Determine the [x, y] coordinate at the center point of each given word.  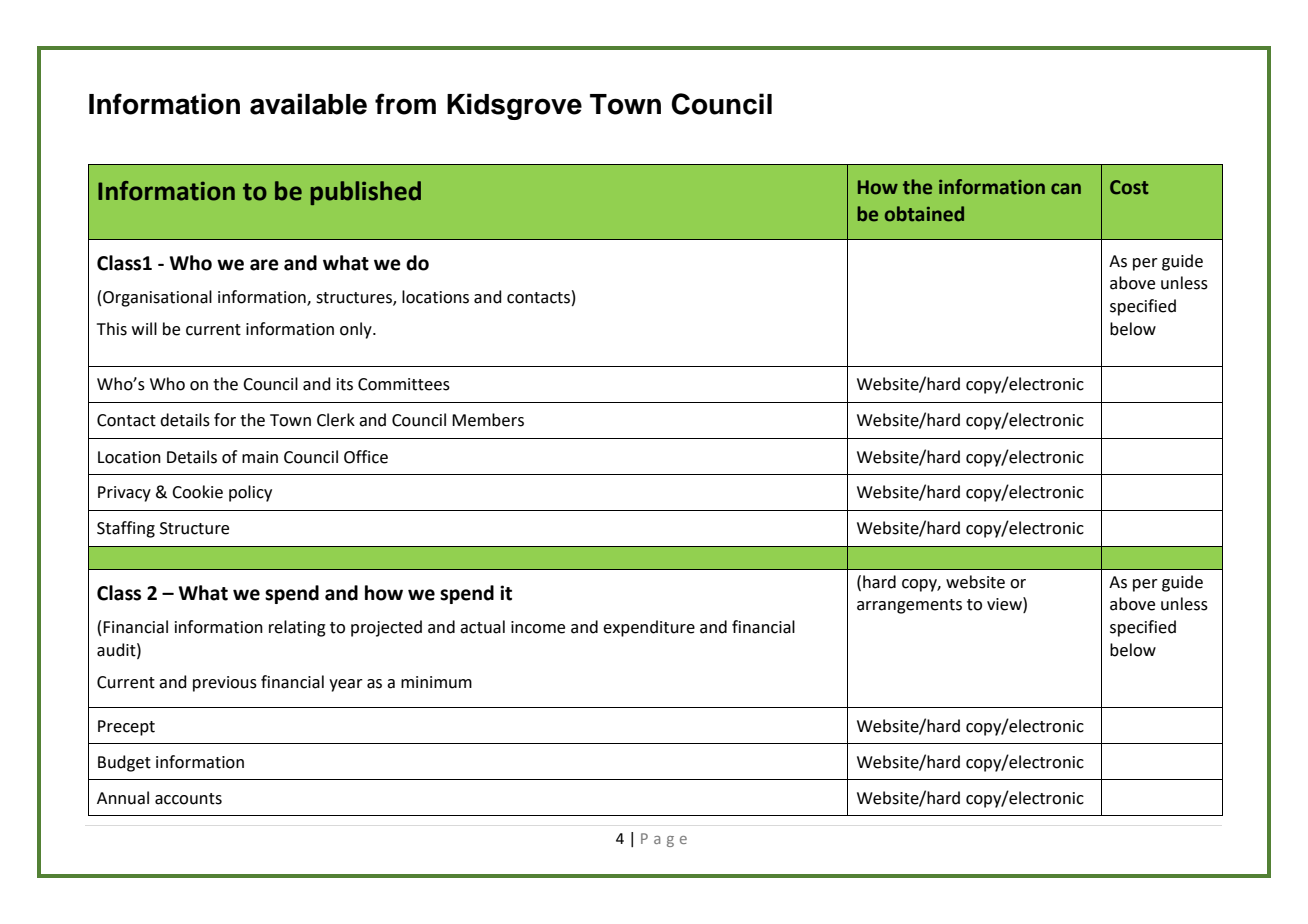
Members [488, 420]
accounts [188, 799]
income [538, 627]
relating [297, 628]
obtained [924, 214]
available [308, 104]
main [260, 457]
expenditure [649, 628]
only [357, 330]
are [264, 265]
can [1066, 188]
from [405, 104]
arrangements [909, 606]
